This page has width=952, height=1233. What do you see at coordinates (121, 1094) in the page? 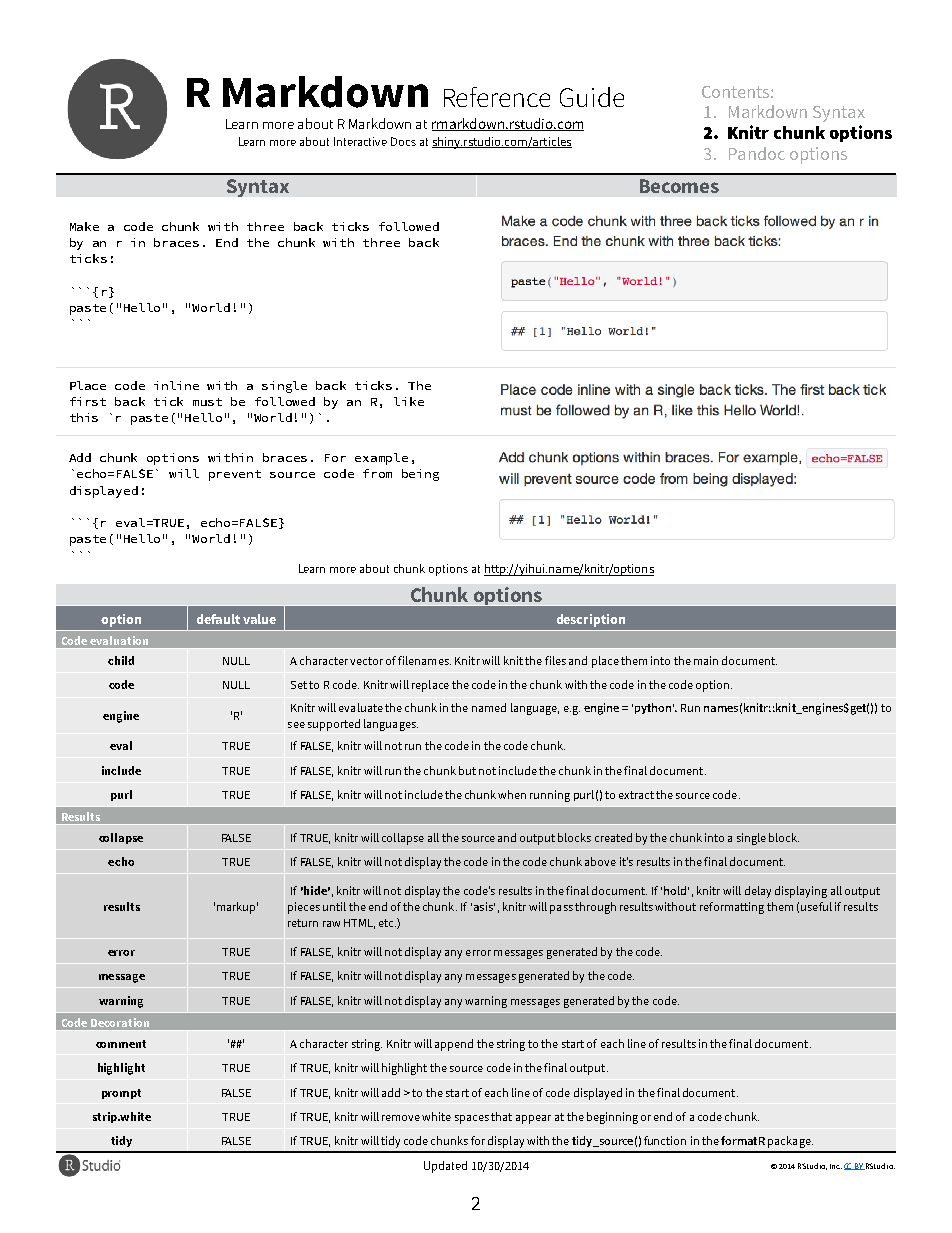
I see `prompt` at bounding box center [121, 1094].
